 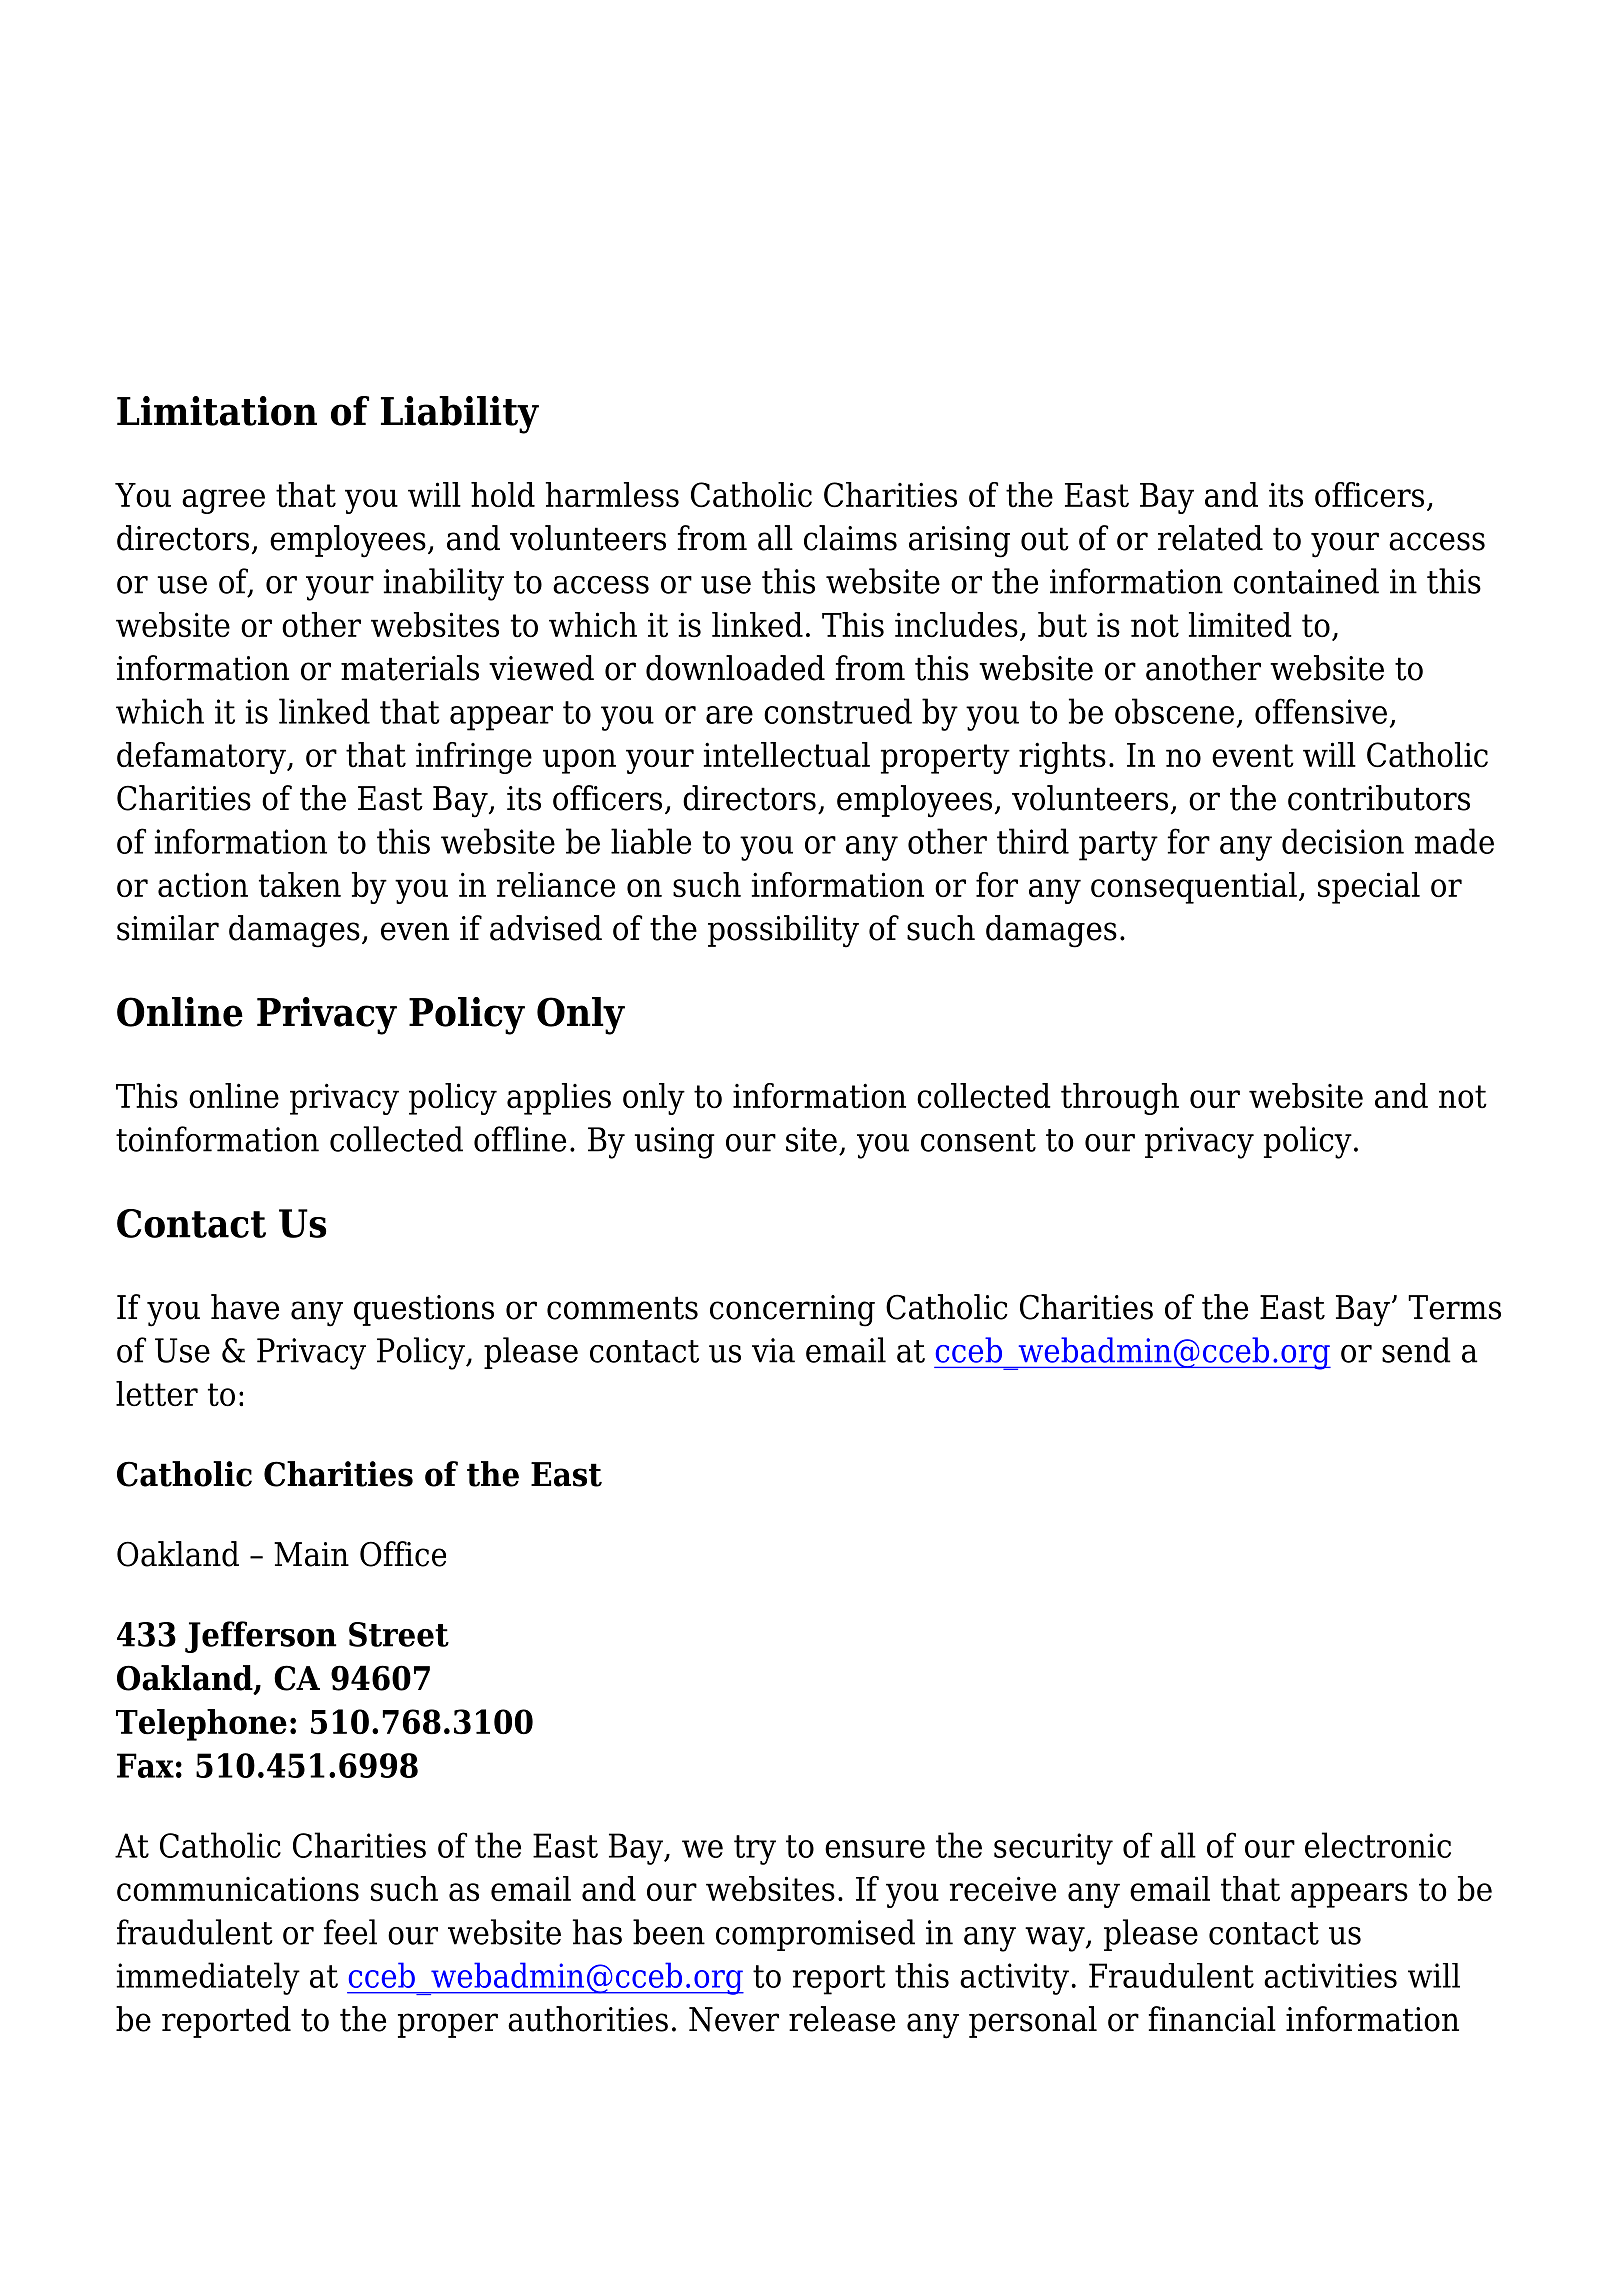 What do you see at coordinates (311, 1554) in the document?
I see `Main` at bounding box center [311, 1554].
